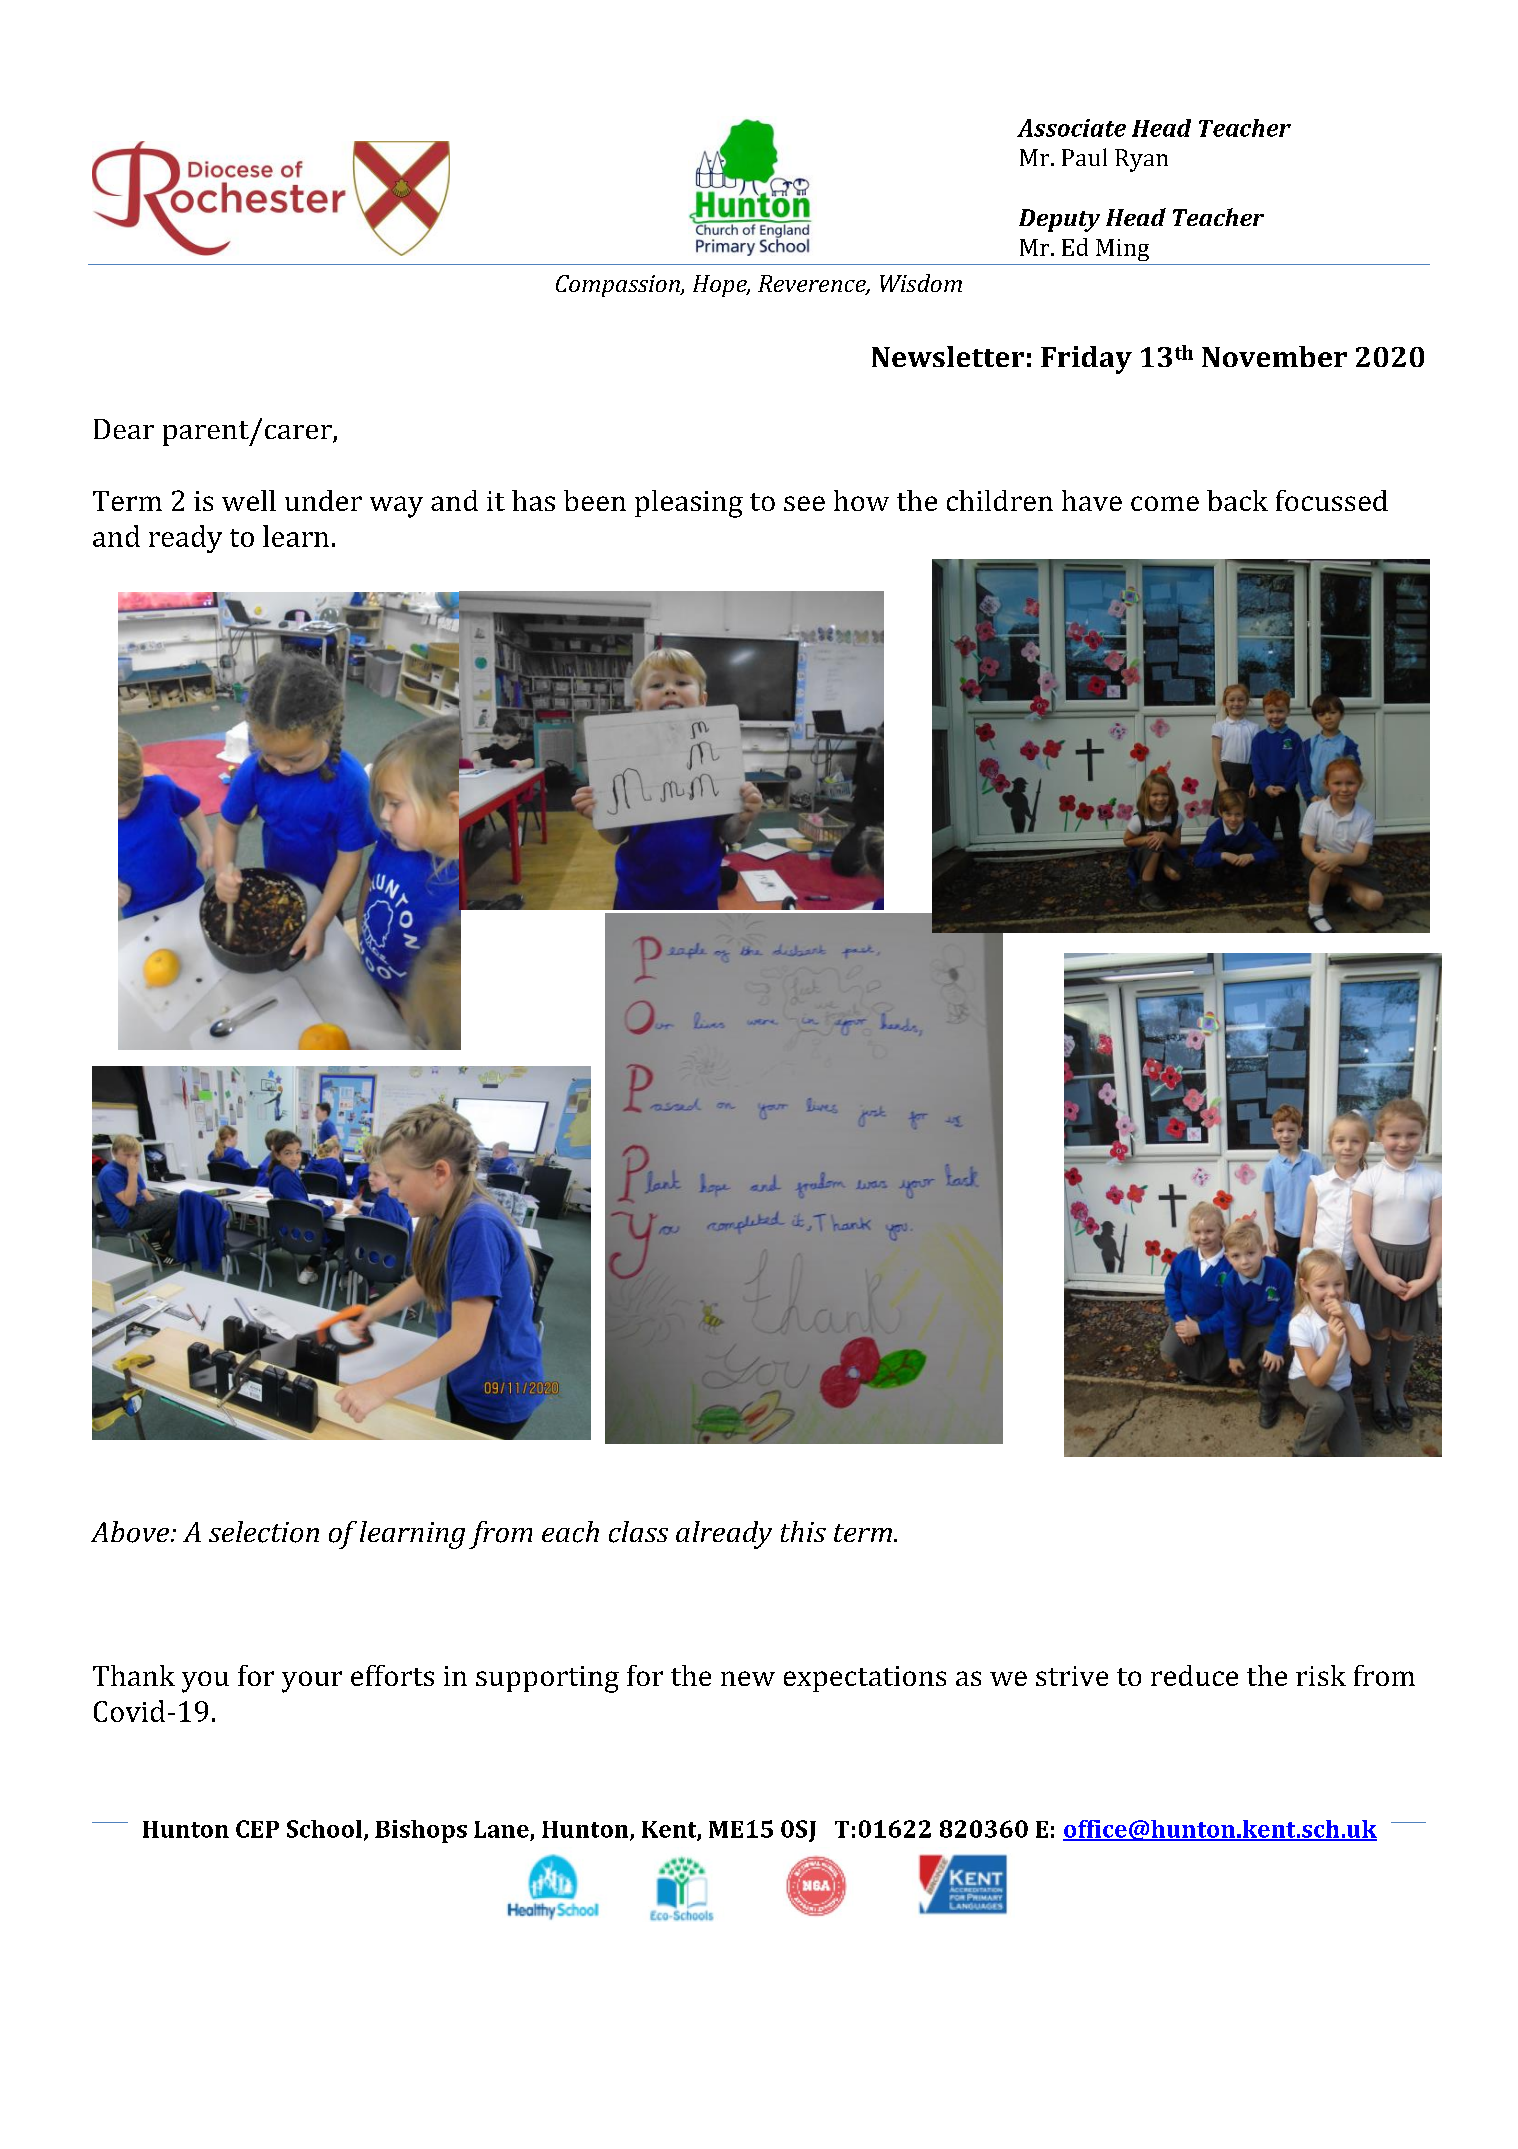 This screenshot has width=1518, height=2149. Describe the element at coordinates (1237, 500) in the screenshot. I see `back` at that location.
